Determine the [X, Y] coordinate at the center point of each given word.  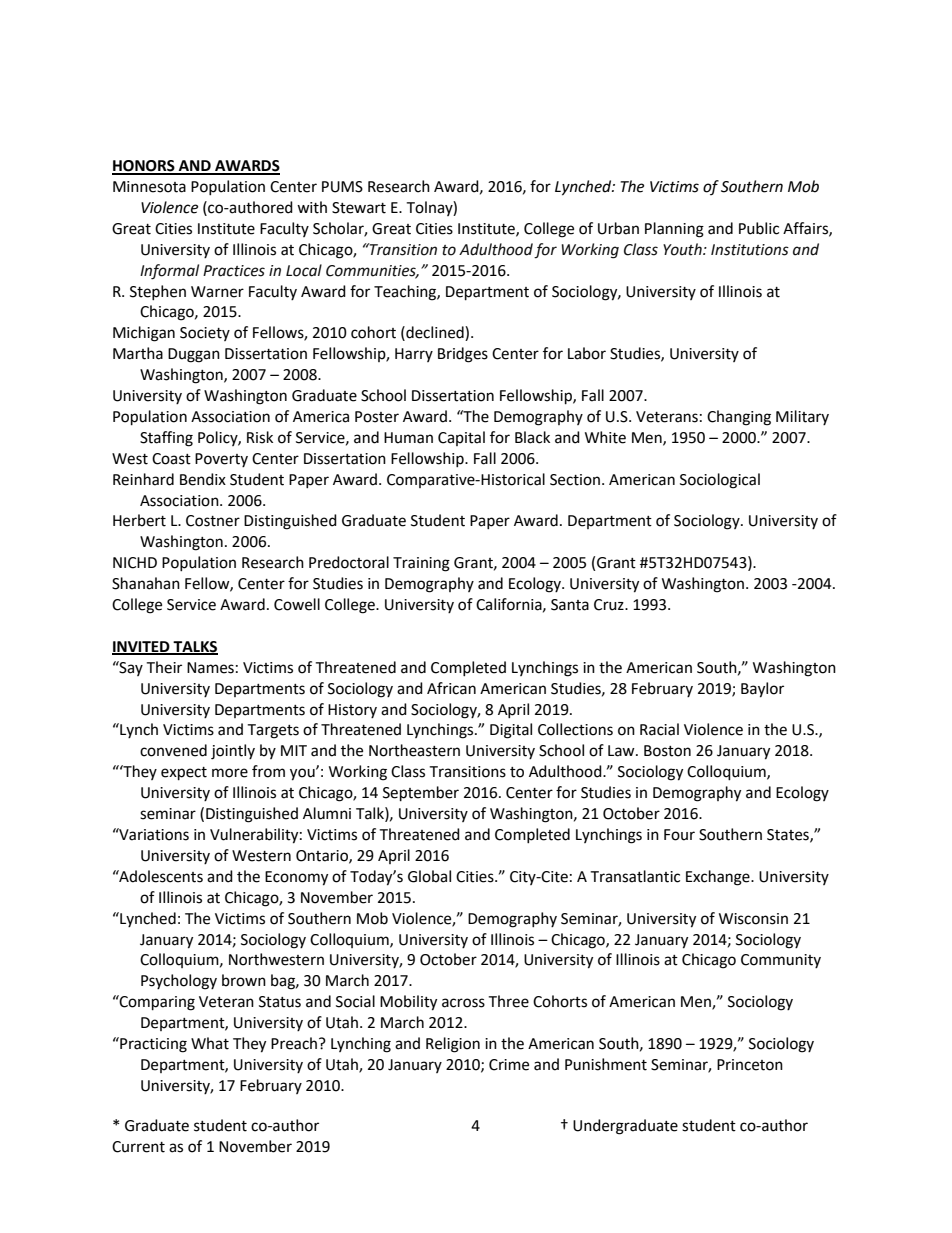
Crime [509, 1065]
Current [138, 1147]
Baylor [762, 690]
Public [759, 228]
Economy [296, 878]
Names [210, 668]
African [451, 688]
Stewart [359, 208]
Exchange [719, 878]
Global [429, 876]
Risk [260, 437]
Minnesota [149, 187]
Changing [739, 418]
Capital [461, 438]
